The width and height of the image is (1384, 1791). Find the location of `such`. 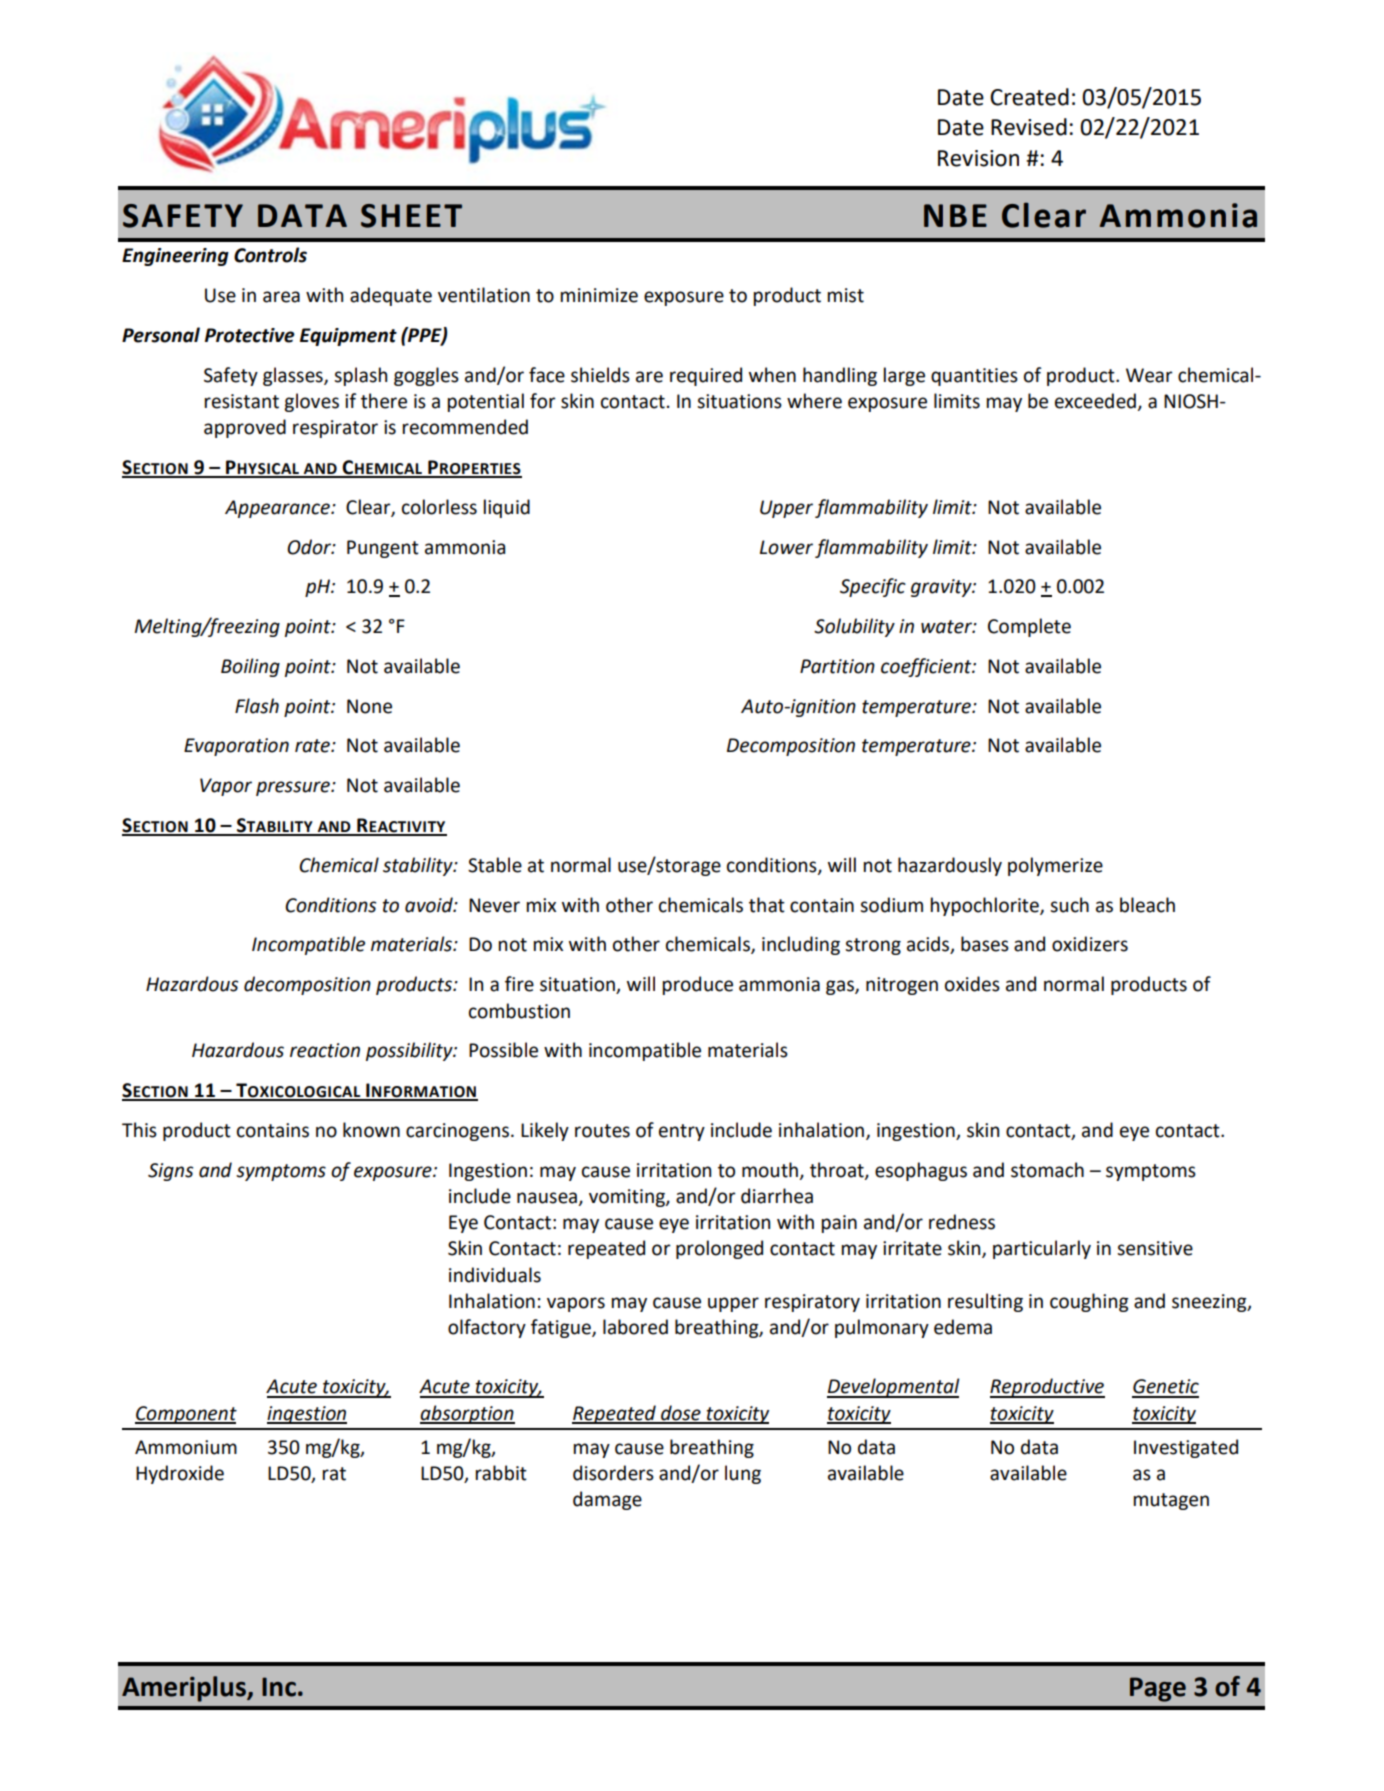

such is located at coordinates (1069, 905).
